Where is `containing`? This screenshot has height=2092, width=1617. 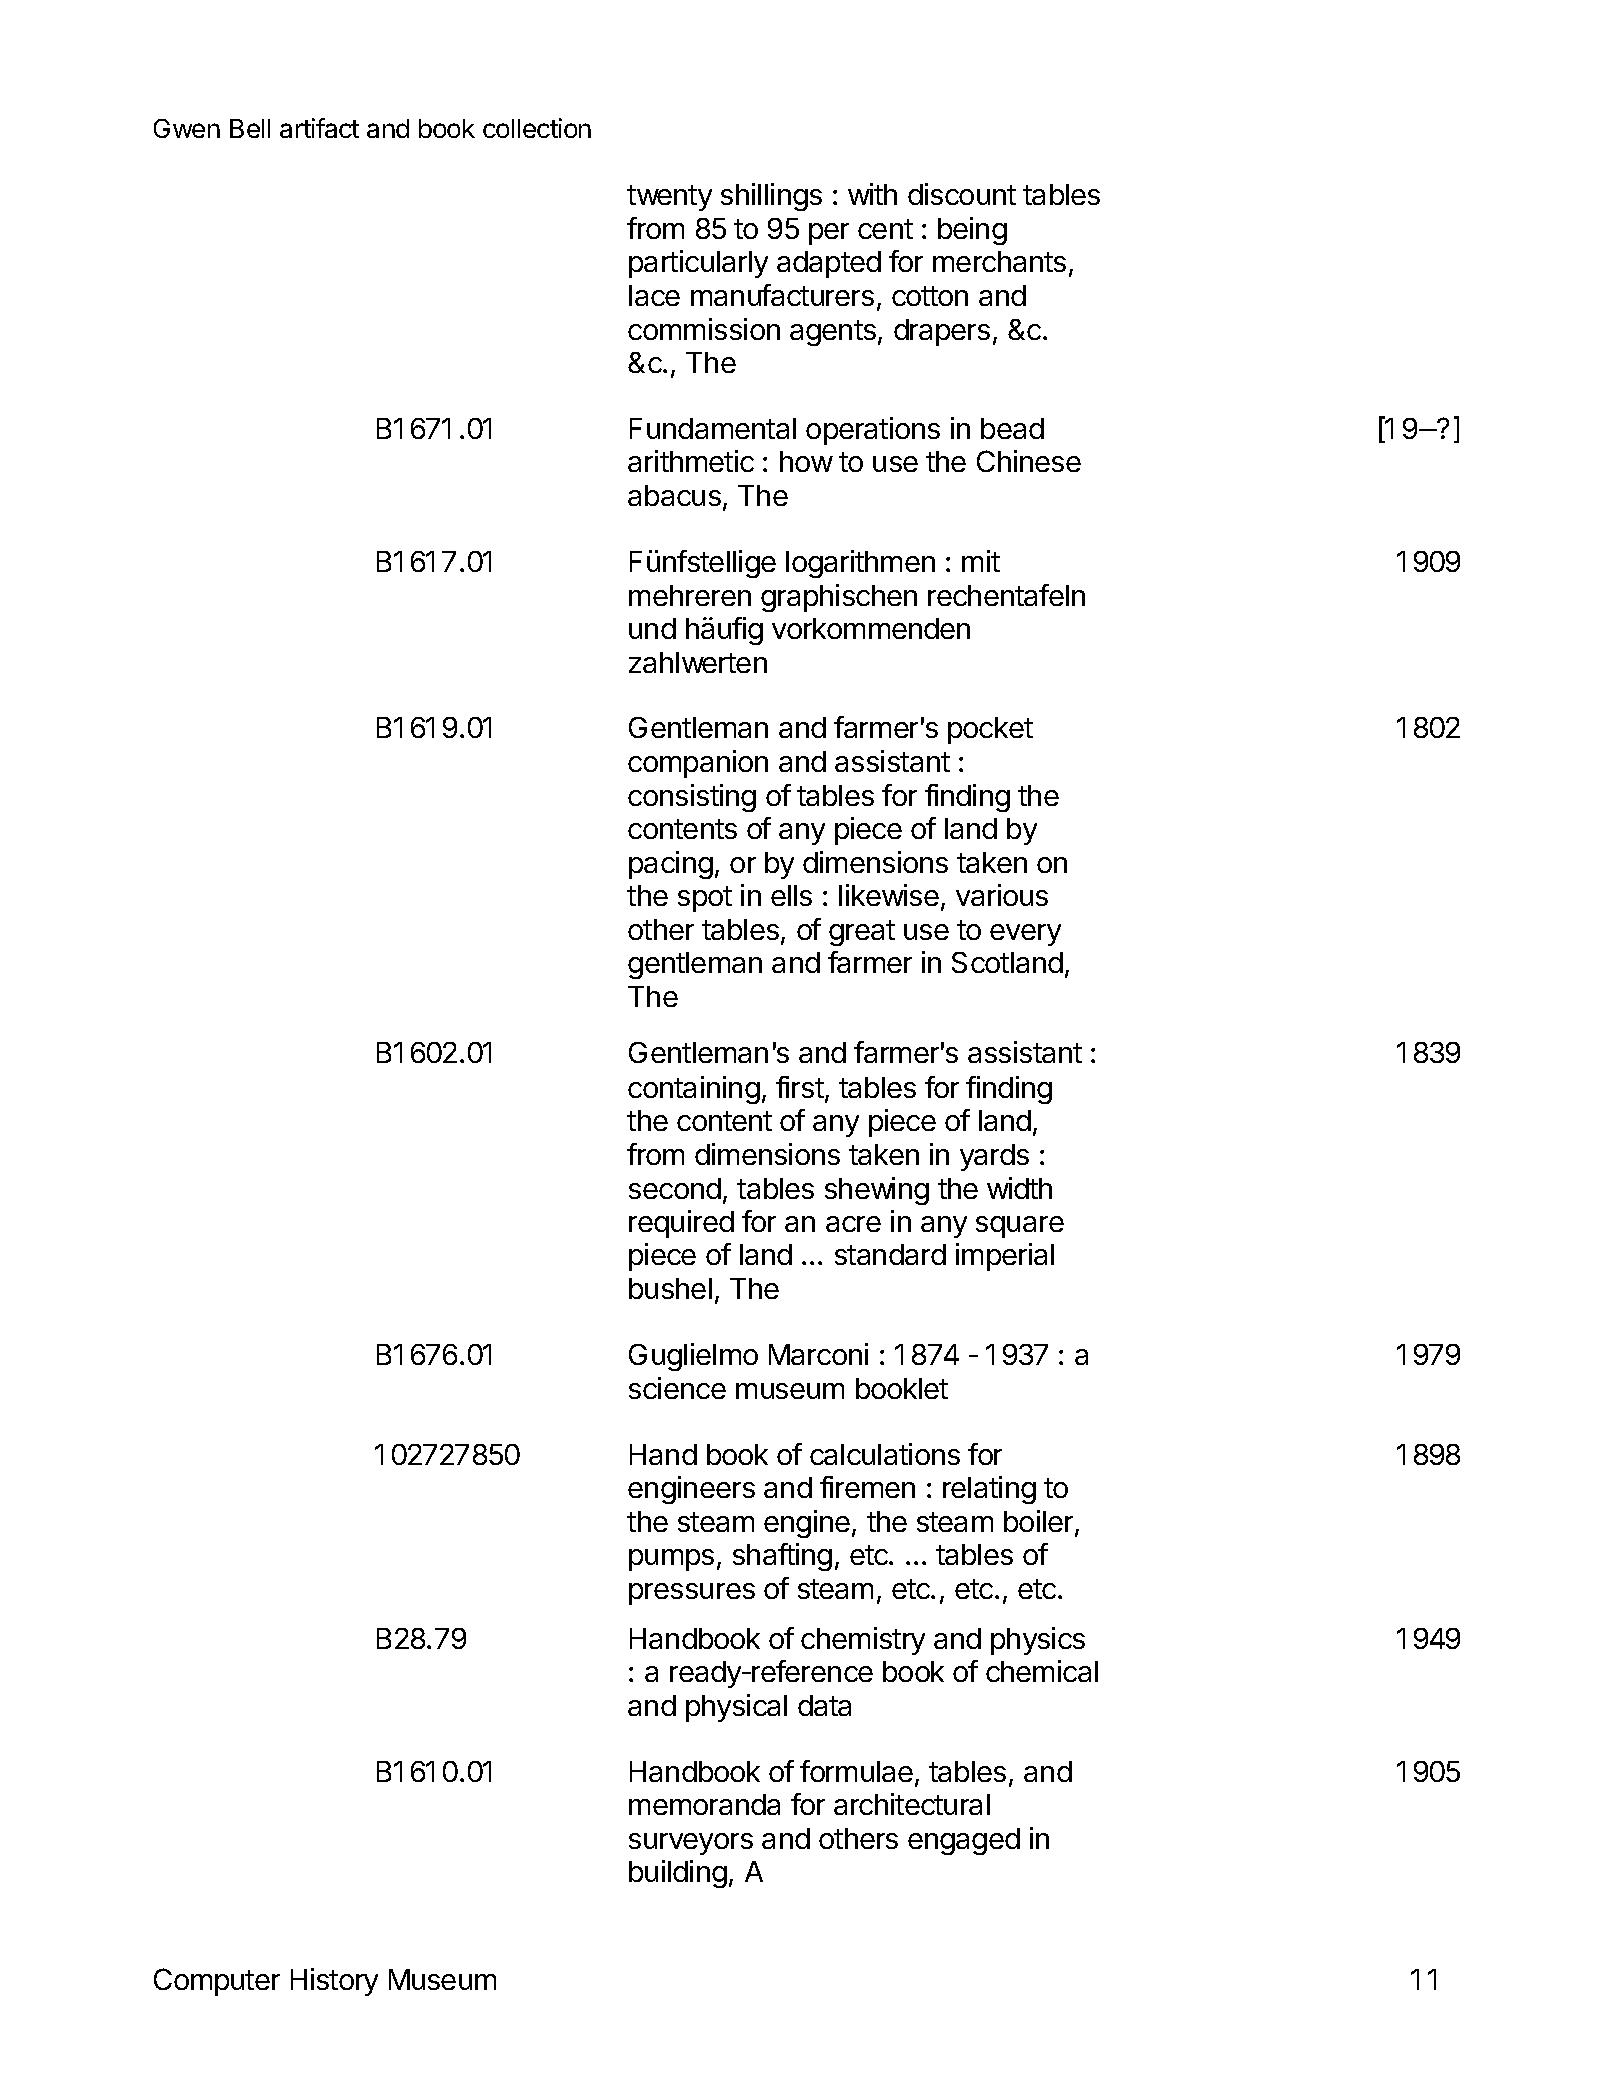
containing is located at coordinates (694, 1090).
